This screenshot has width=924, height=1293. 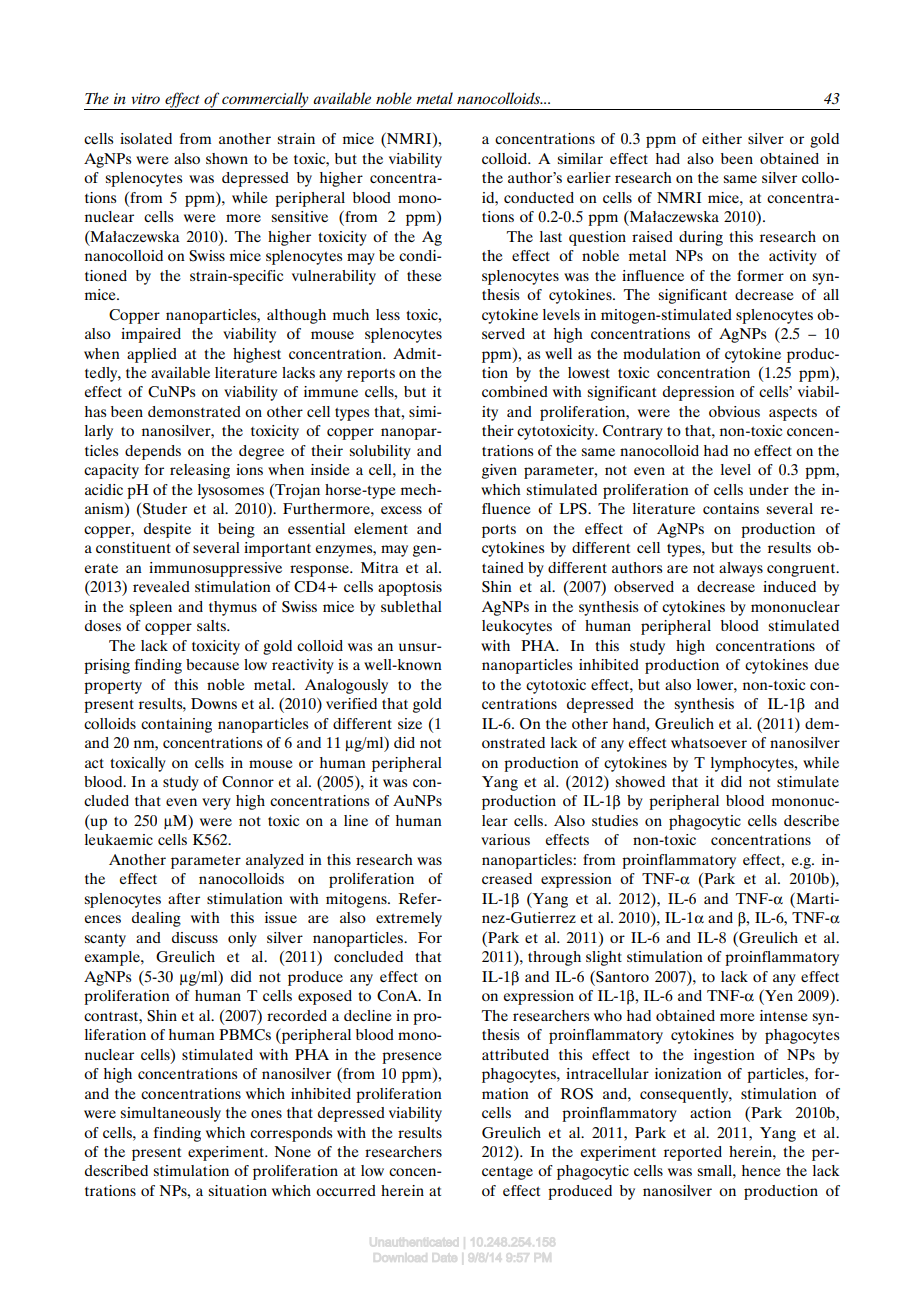 What do you see at coordinates (778, 995) in the screenshot?
I see `Yen` at bounding box center [778, 995].
